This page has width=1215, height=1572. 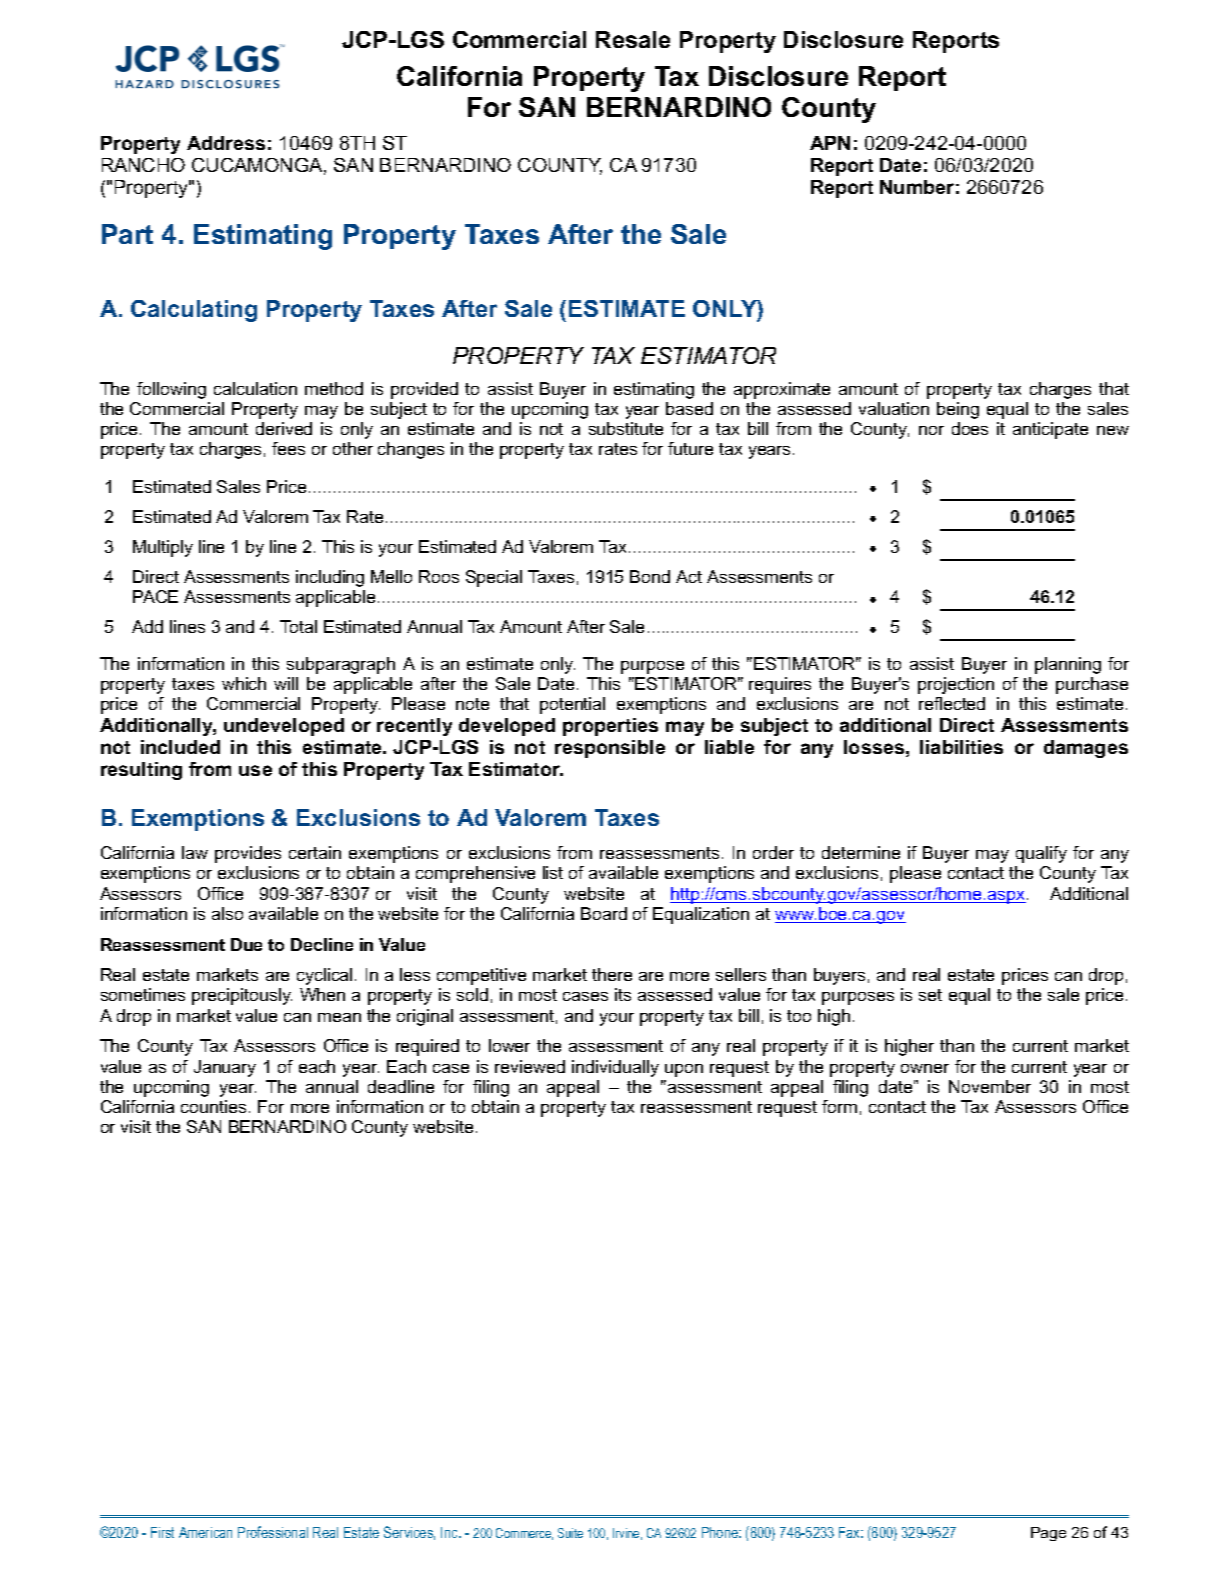 I want to click on being, so click(x=958, y=410).
